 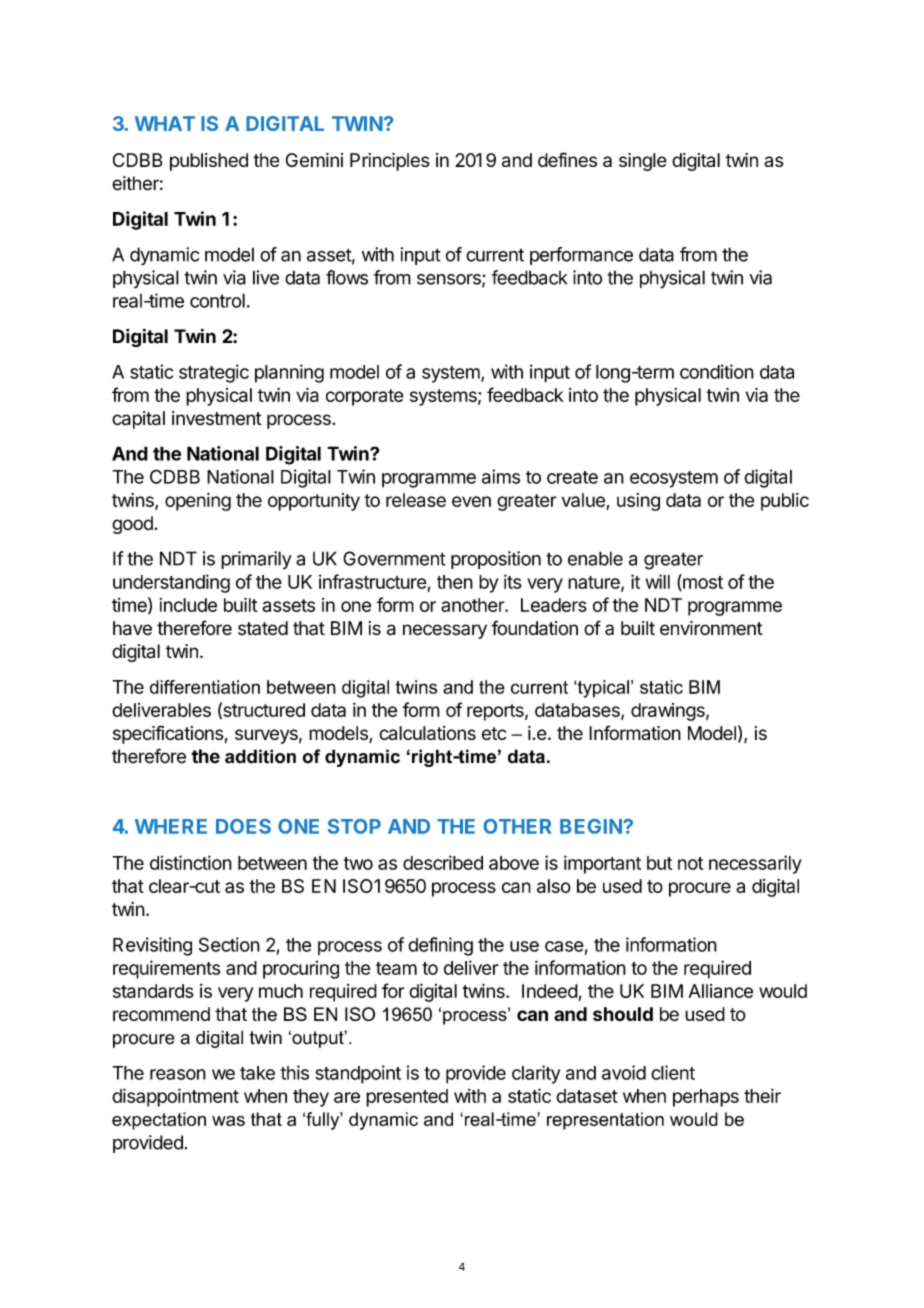 I want to click on single, so click(x=643, y=162).
